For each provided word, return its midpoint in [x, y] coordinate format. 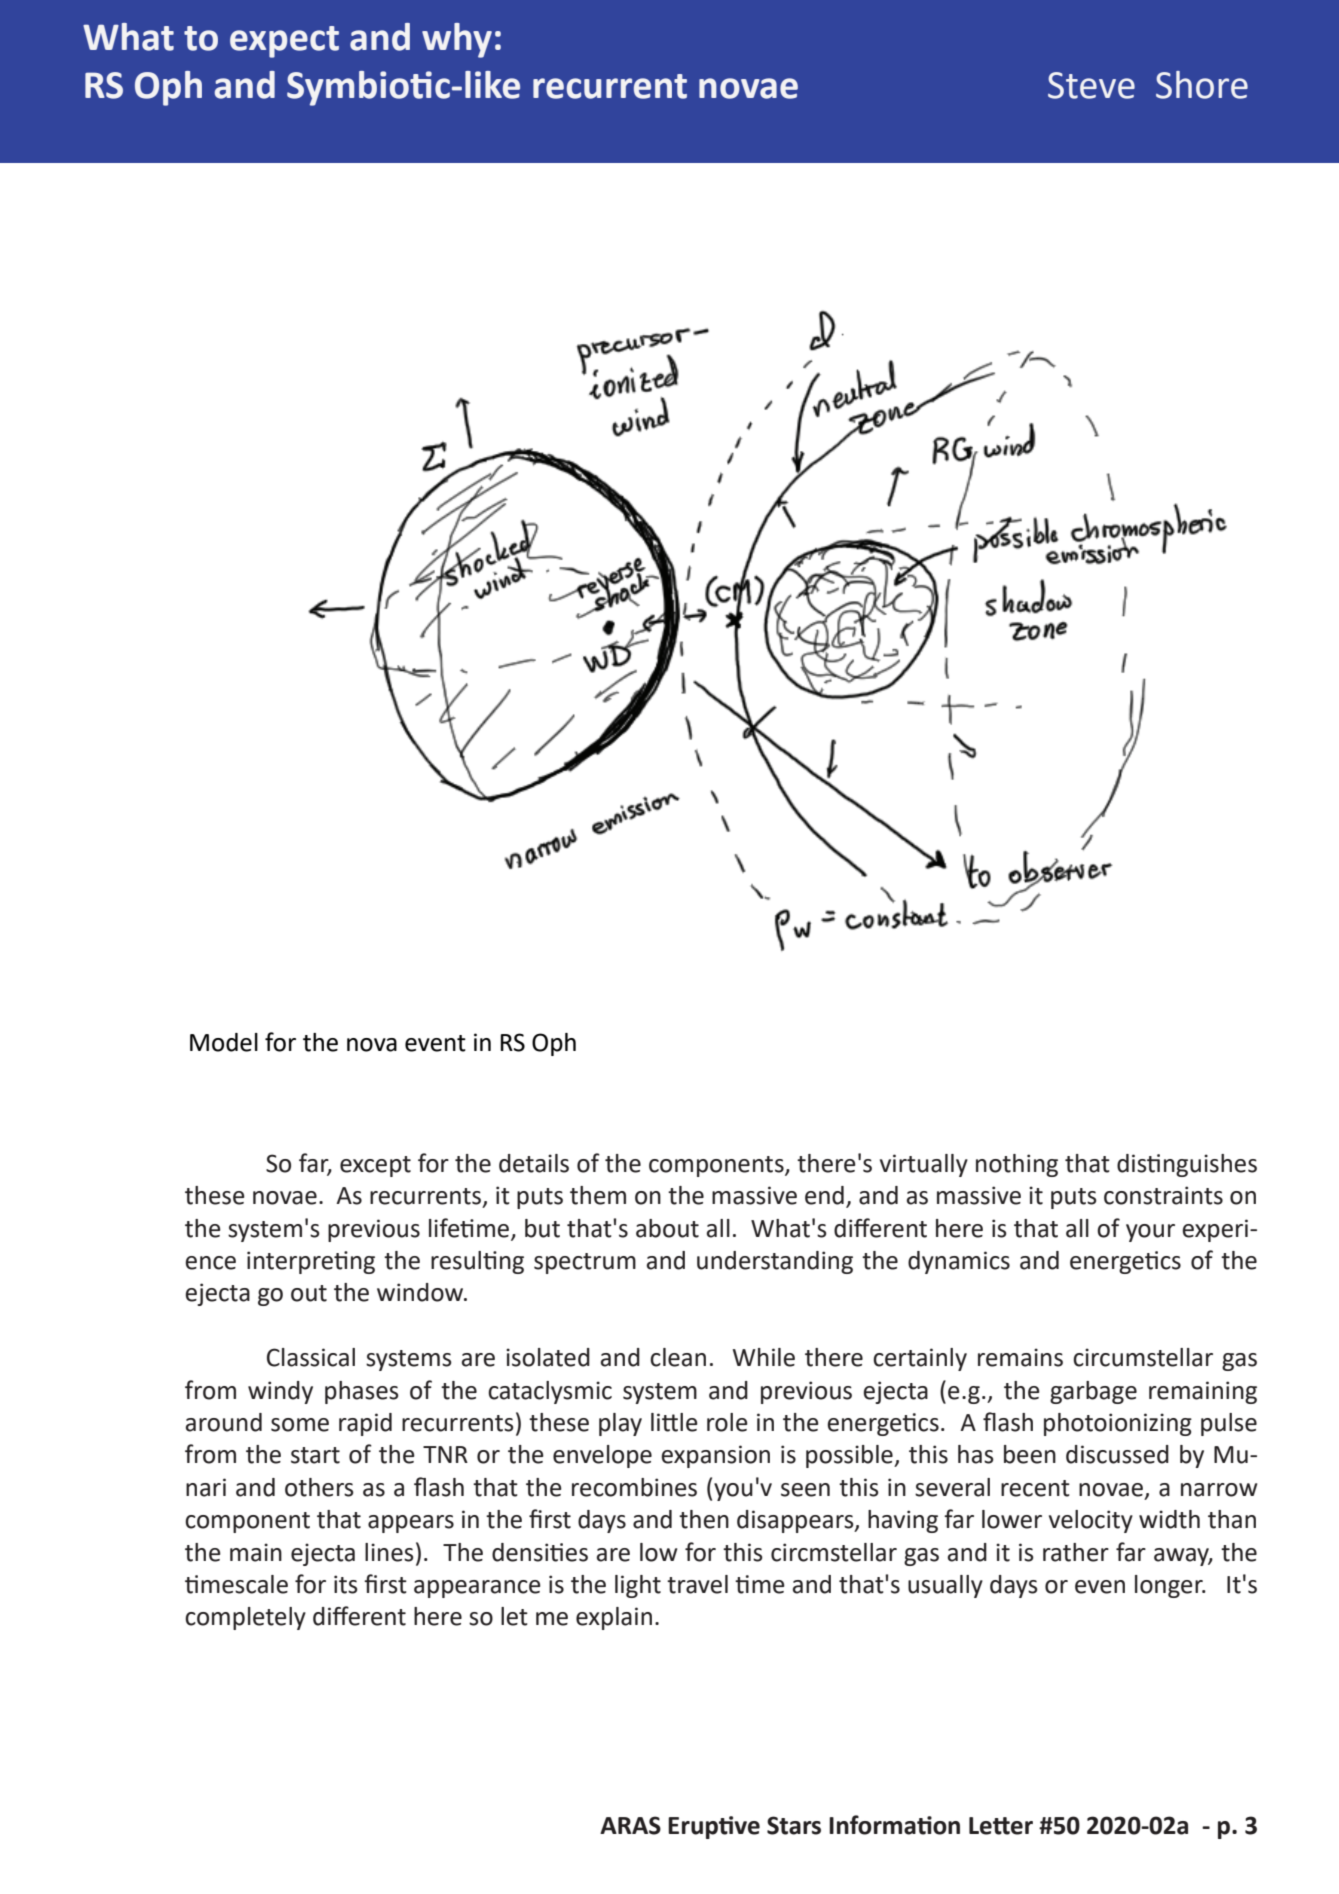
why [457, 40]
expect [284, 42]
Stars [794, 1825]
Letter [1001, 1826]
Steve [1091, 85]
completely [245, 1618]
